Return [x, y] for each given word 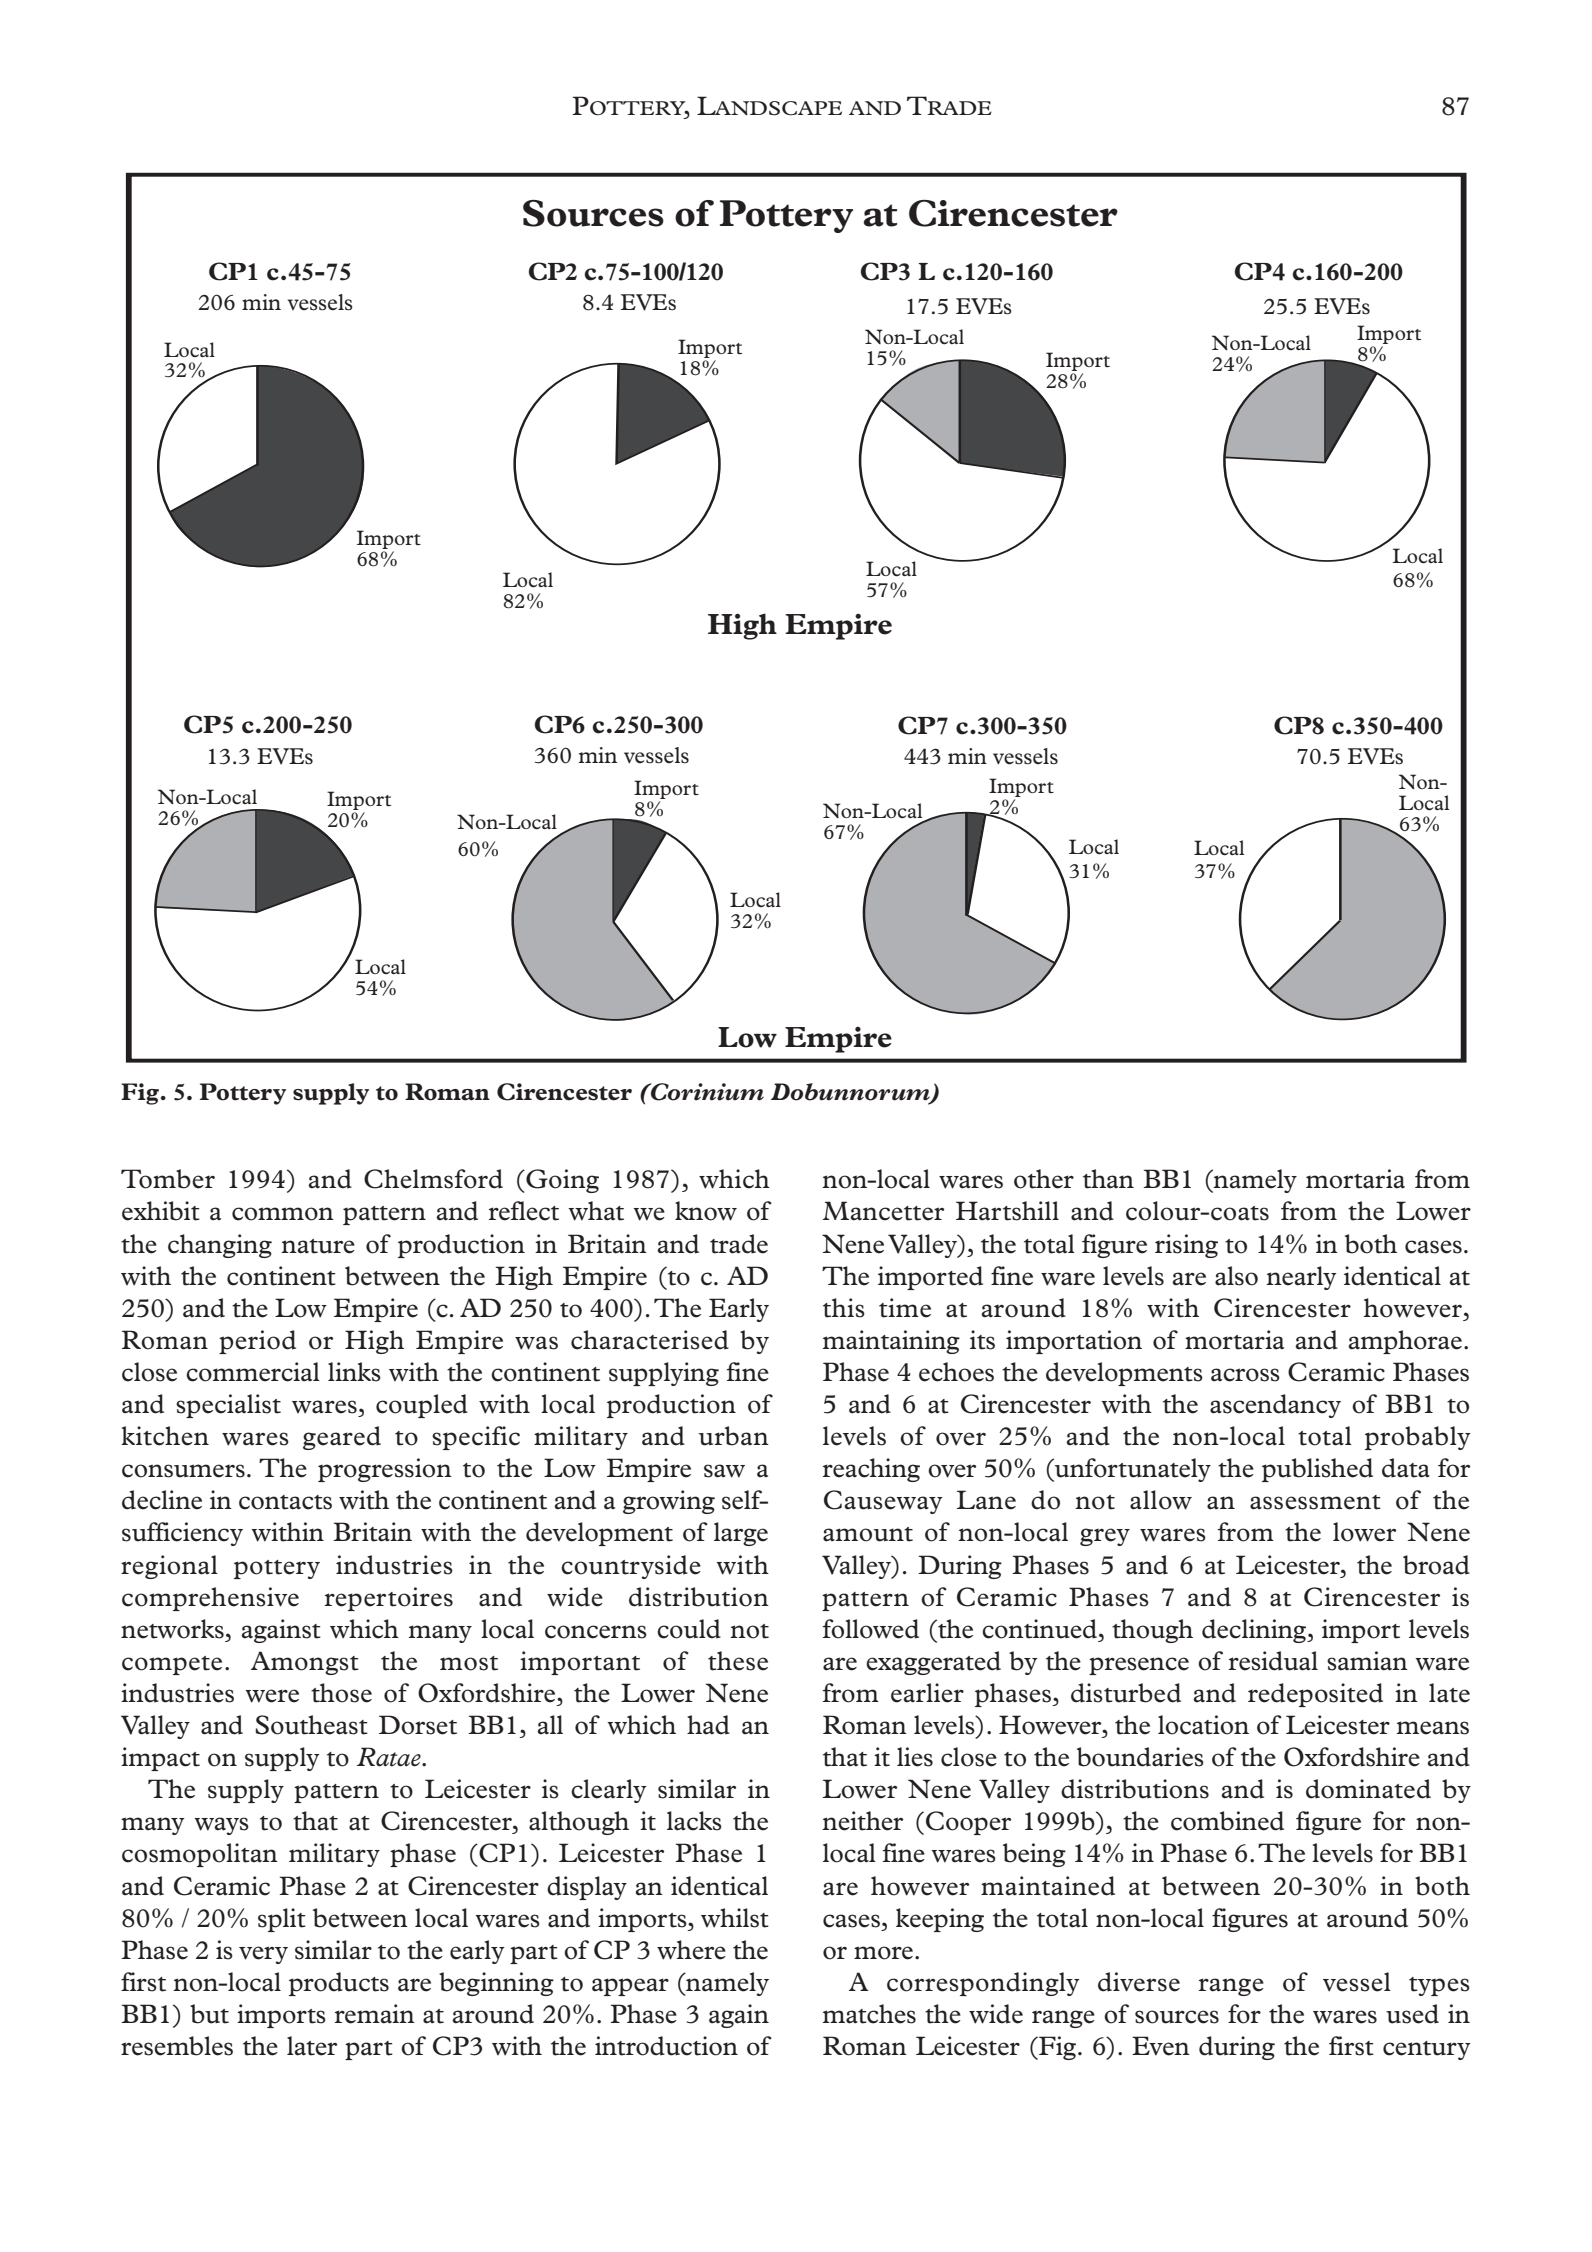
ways [221, 1826]
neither [862, 1821]
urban [734, 1436]
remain [375, 2014]
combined [1227, 1821]
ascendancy [1275, 1406]
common [283, 1214]
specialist [228, 1406]
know [706, 1211]
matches [869, 2014]
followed [871, 1629]
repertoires [389, 1599]
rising [1186, 1246]
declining [1255, 1631]
